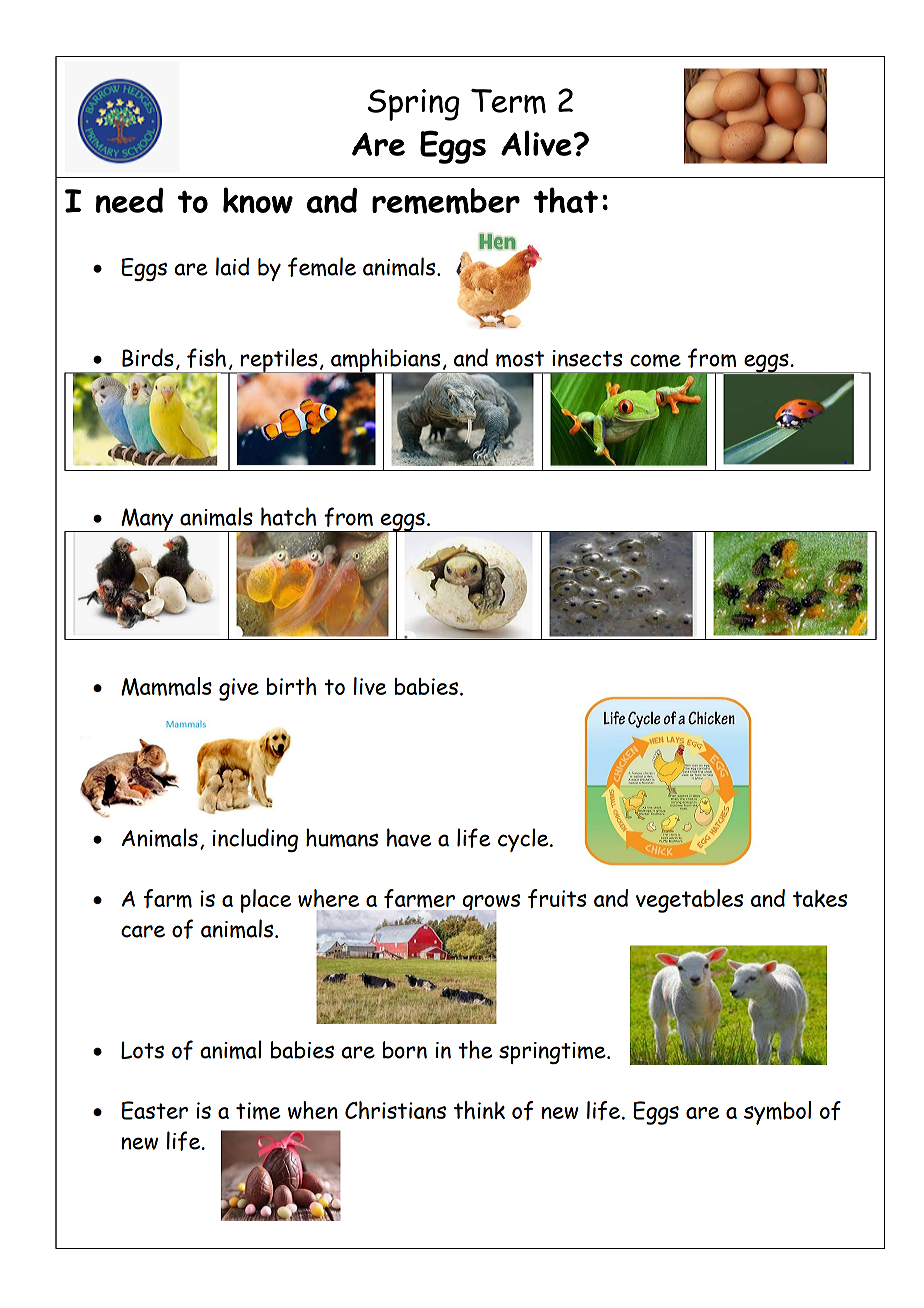 The height and width of the image is (1308, 924). What do you see at coordinates (655, 360) in the image?
I see `come` at bounding box center [655, 360].
